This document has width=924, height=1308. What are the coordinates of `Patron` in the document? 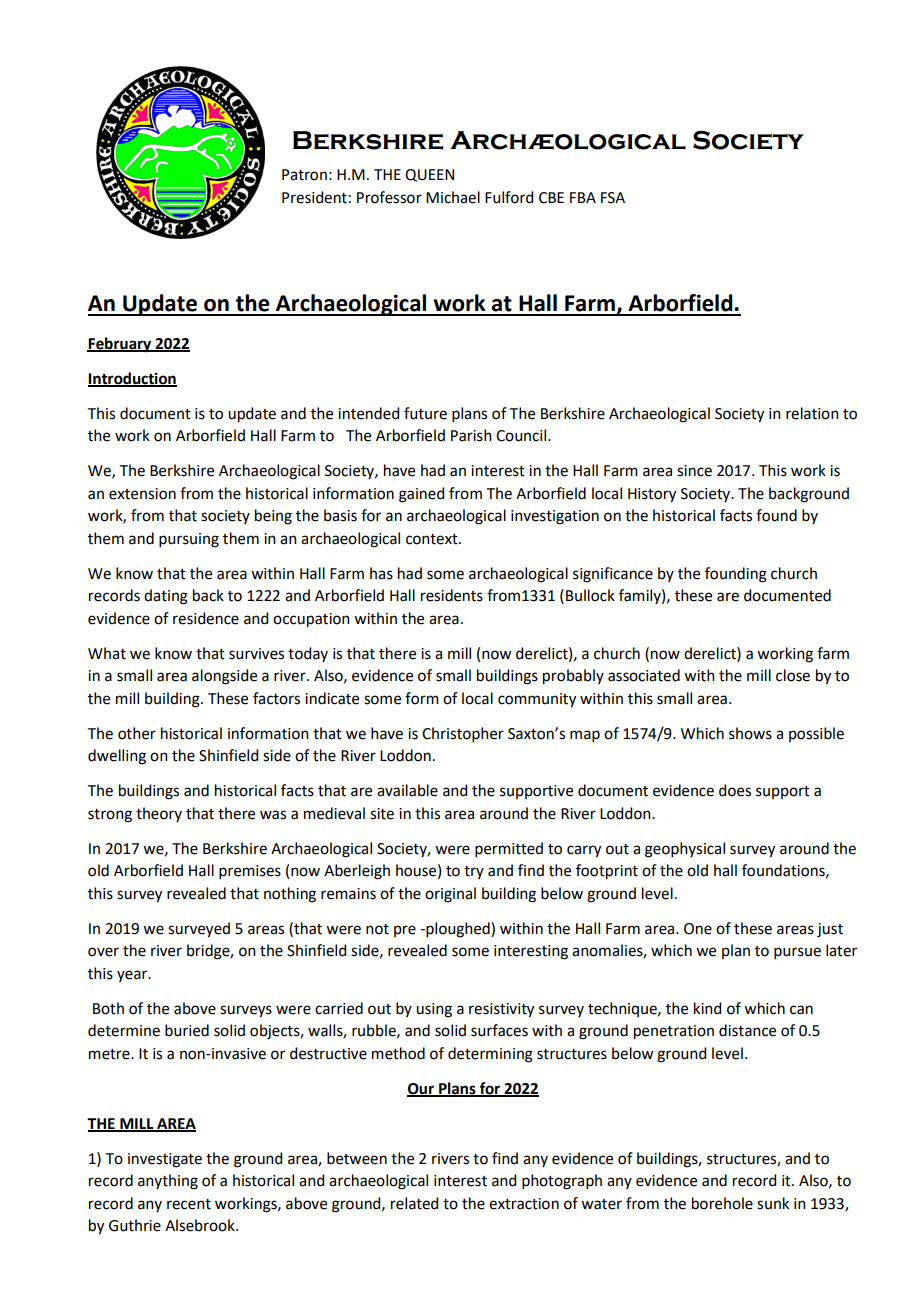 It's located at (304, 175).
